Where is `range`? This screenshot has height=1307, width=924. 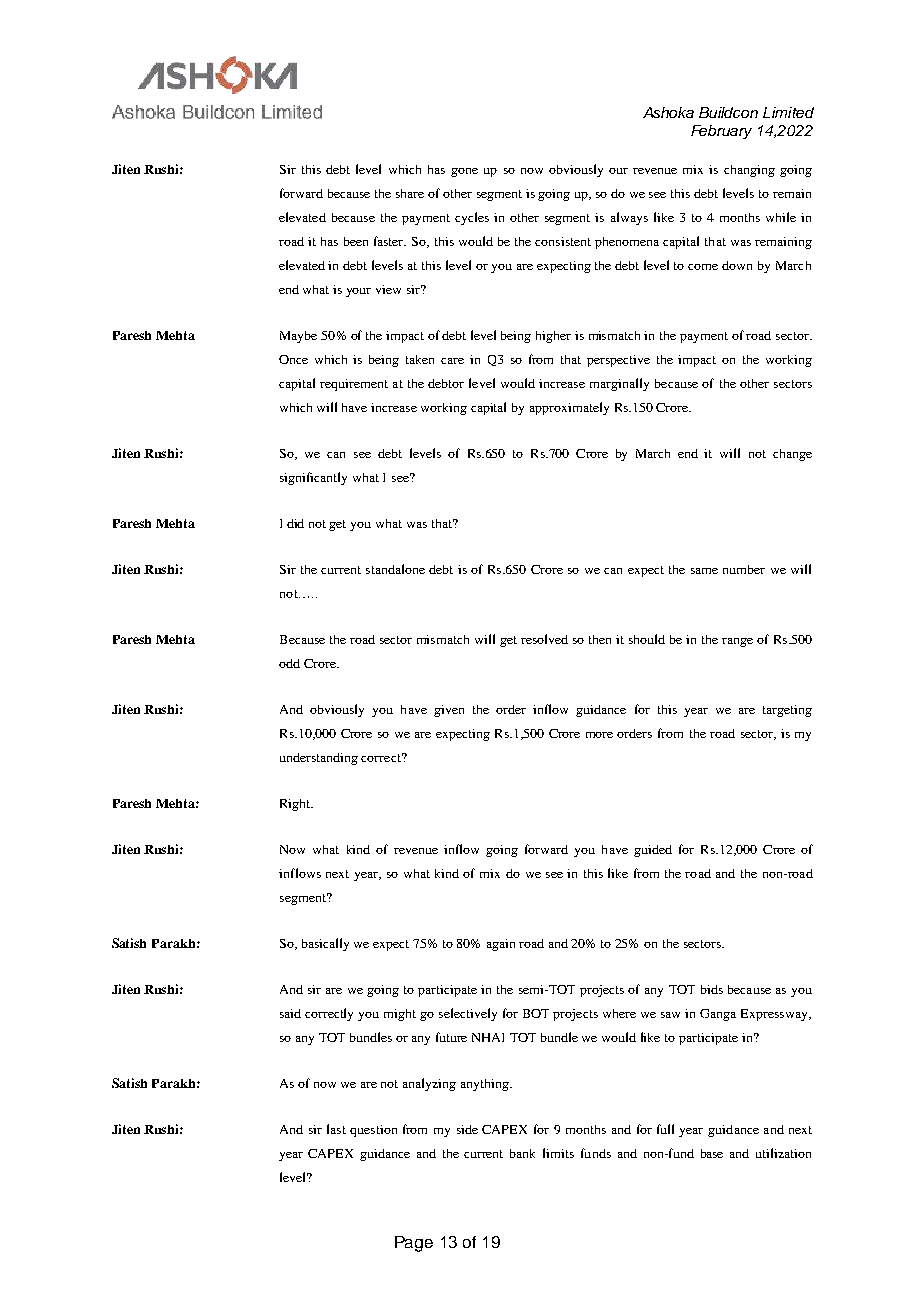 range is located at coordinates (737, 642).
